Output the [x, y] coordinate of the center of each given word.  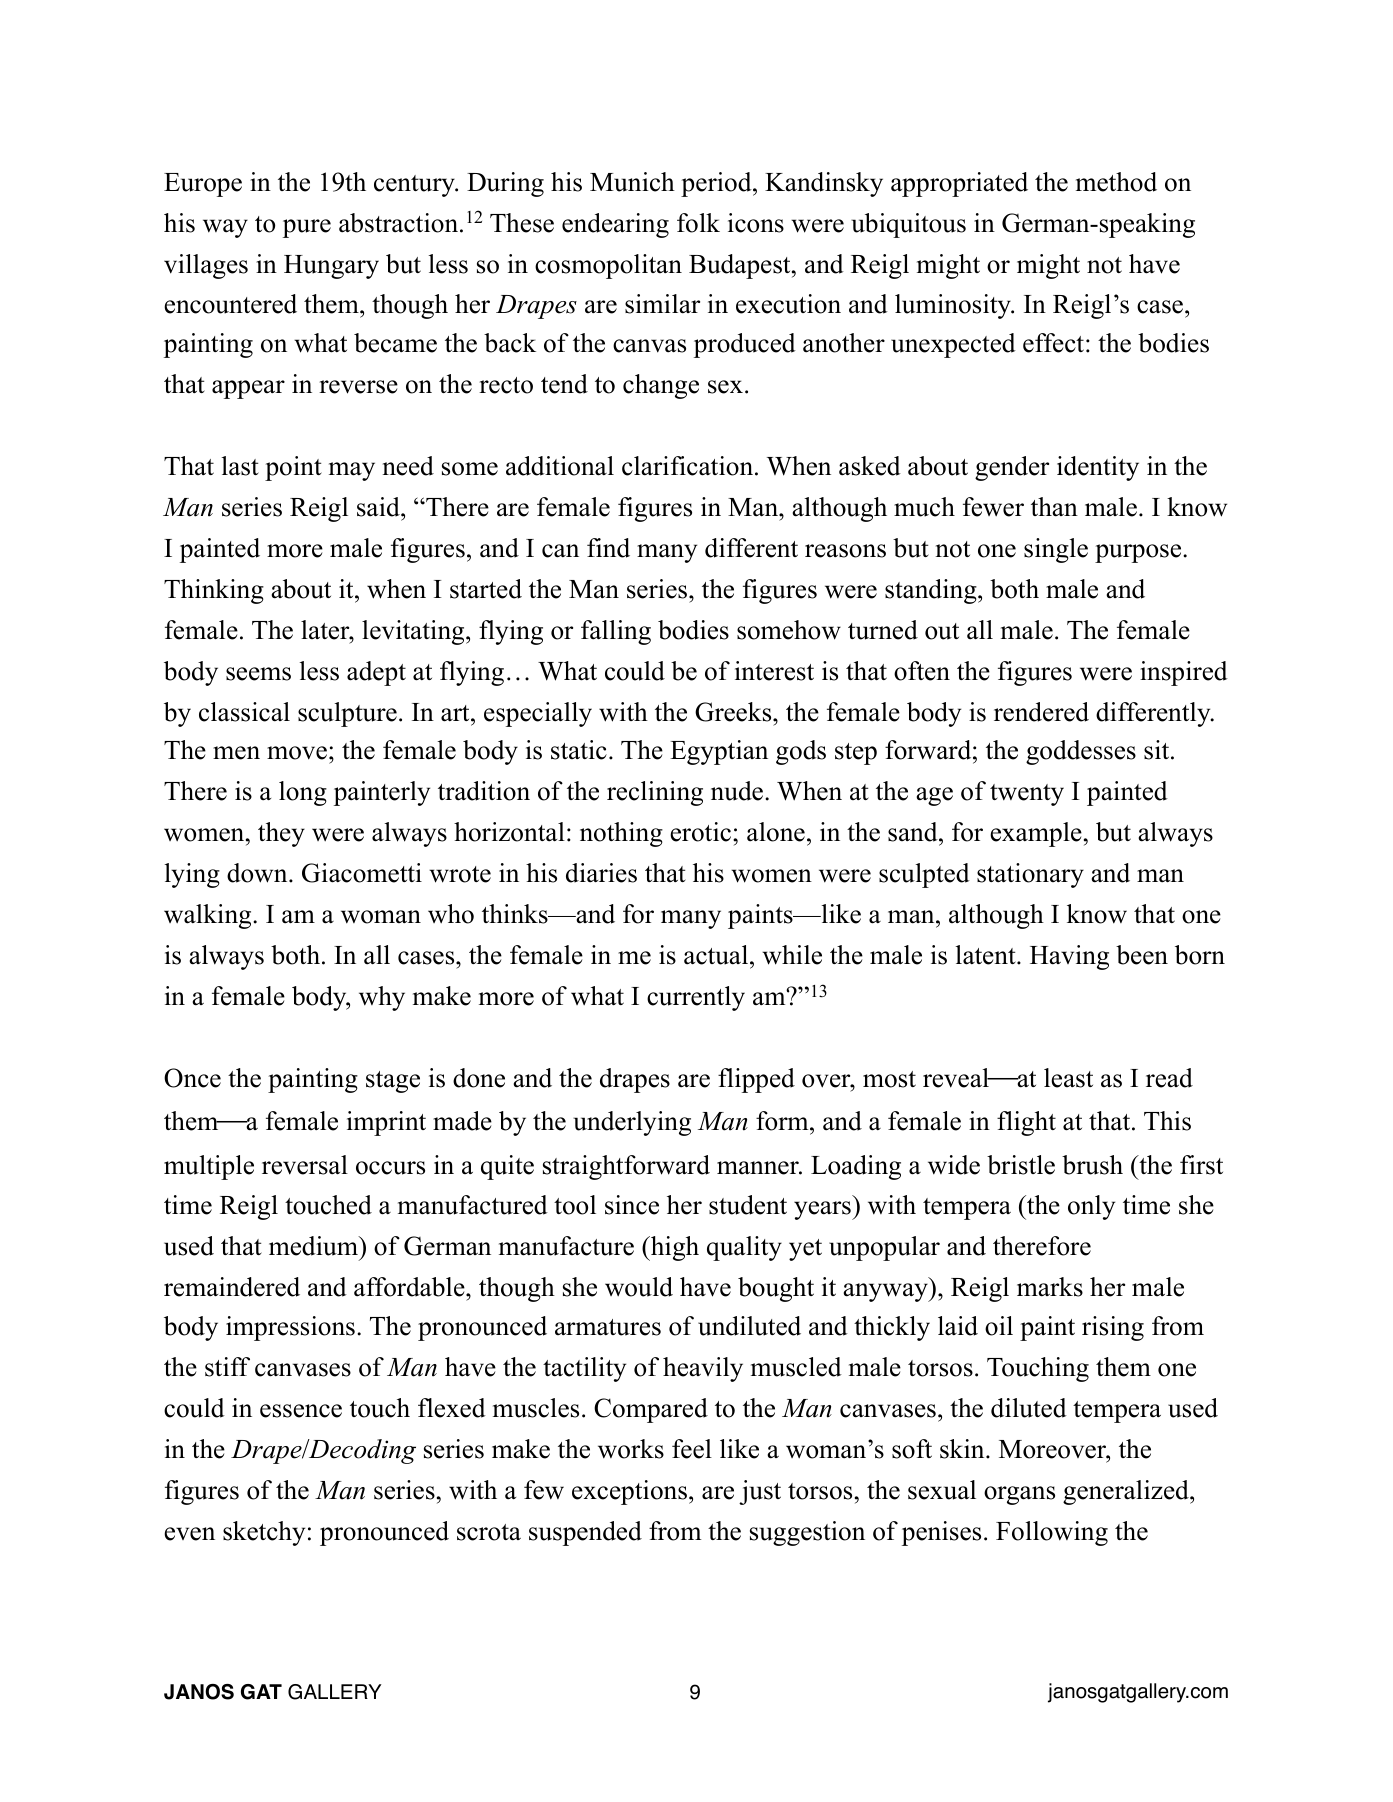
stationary [1030, 875]
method [1116, 182]
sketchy [264, 1533]
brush [1092, 1165]
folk [698, 223]
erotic [702, 832]
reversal [305, 1165]
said [379, 507]
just [760, 1492]
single [1056, 550]
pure [307, 228]
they [281, 834]
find [608, 548]
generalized [1127, 1492]
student [748, 1205]
